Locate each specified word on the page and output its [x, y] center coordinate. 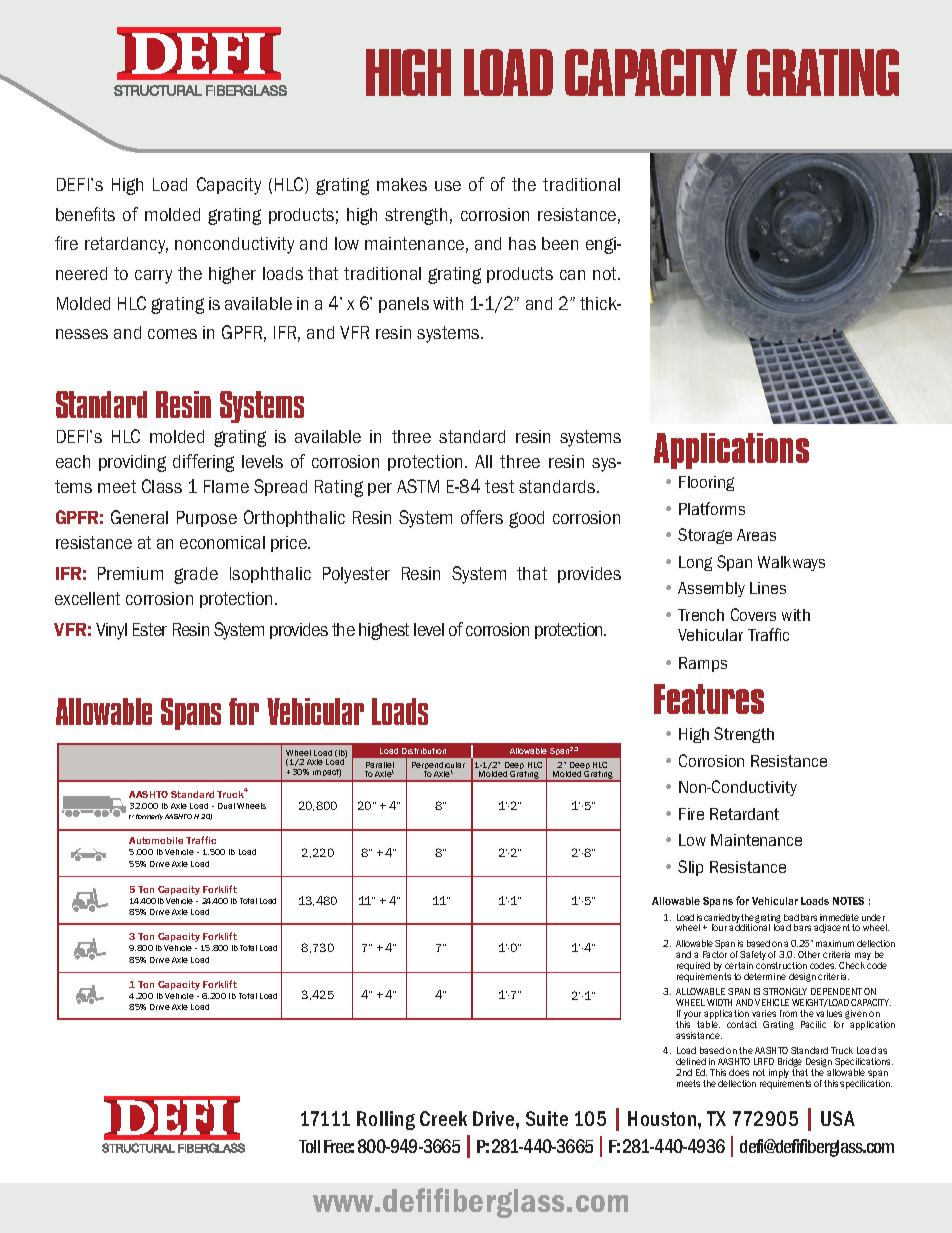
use [448, 186]
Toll [309, 1146]
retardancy [126, 245]
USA [838, 1118]
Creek [443, 1118]
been [560, 243]
